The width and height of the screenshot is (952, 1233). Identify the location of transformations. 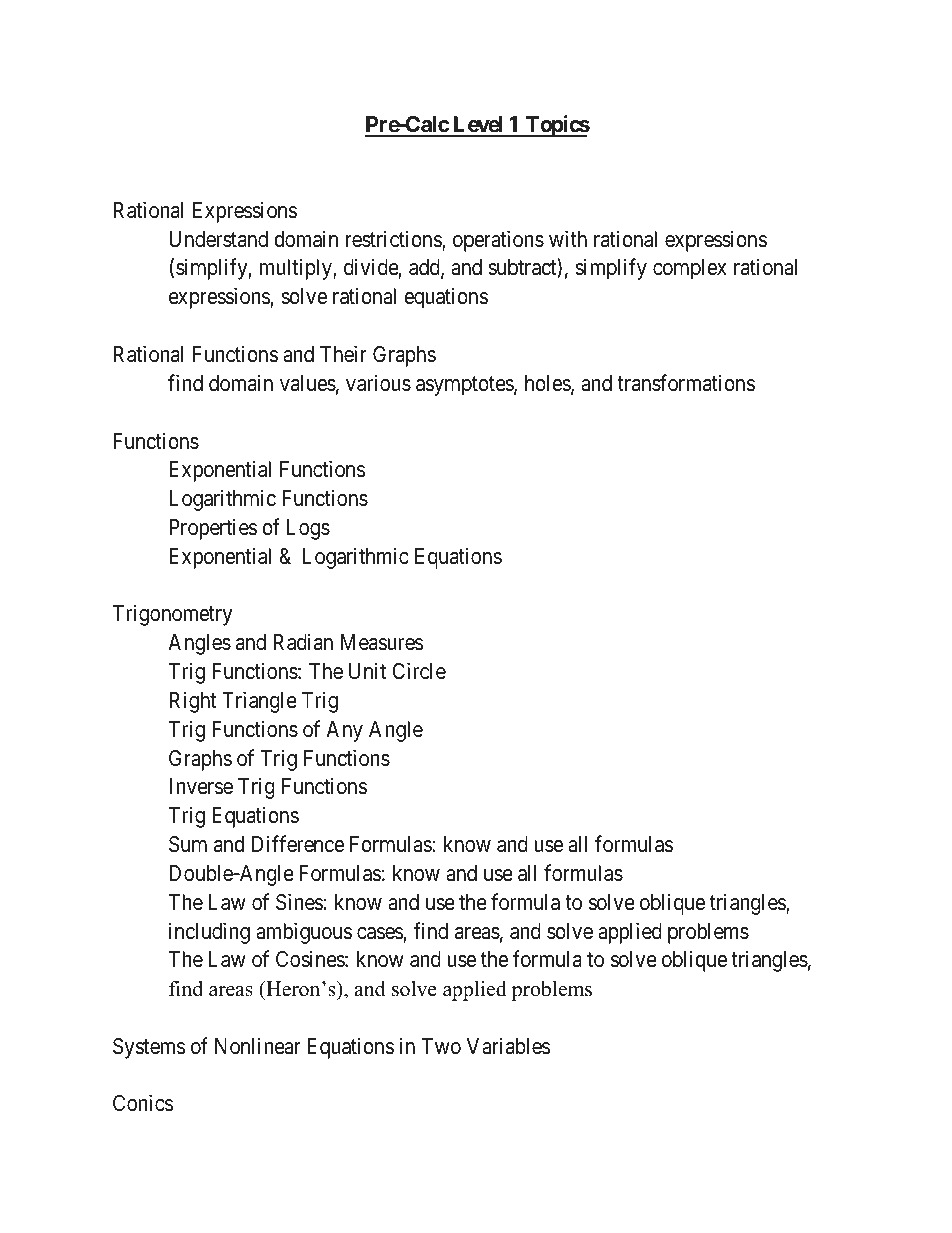
(686, 383).
